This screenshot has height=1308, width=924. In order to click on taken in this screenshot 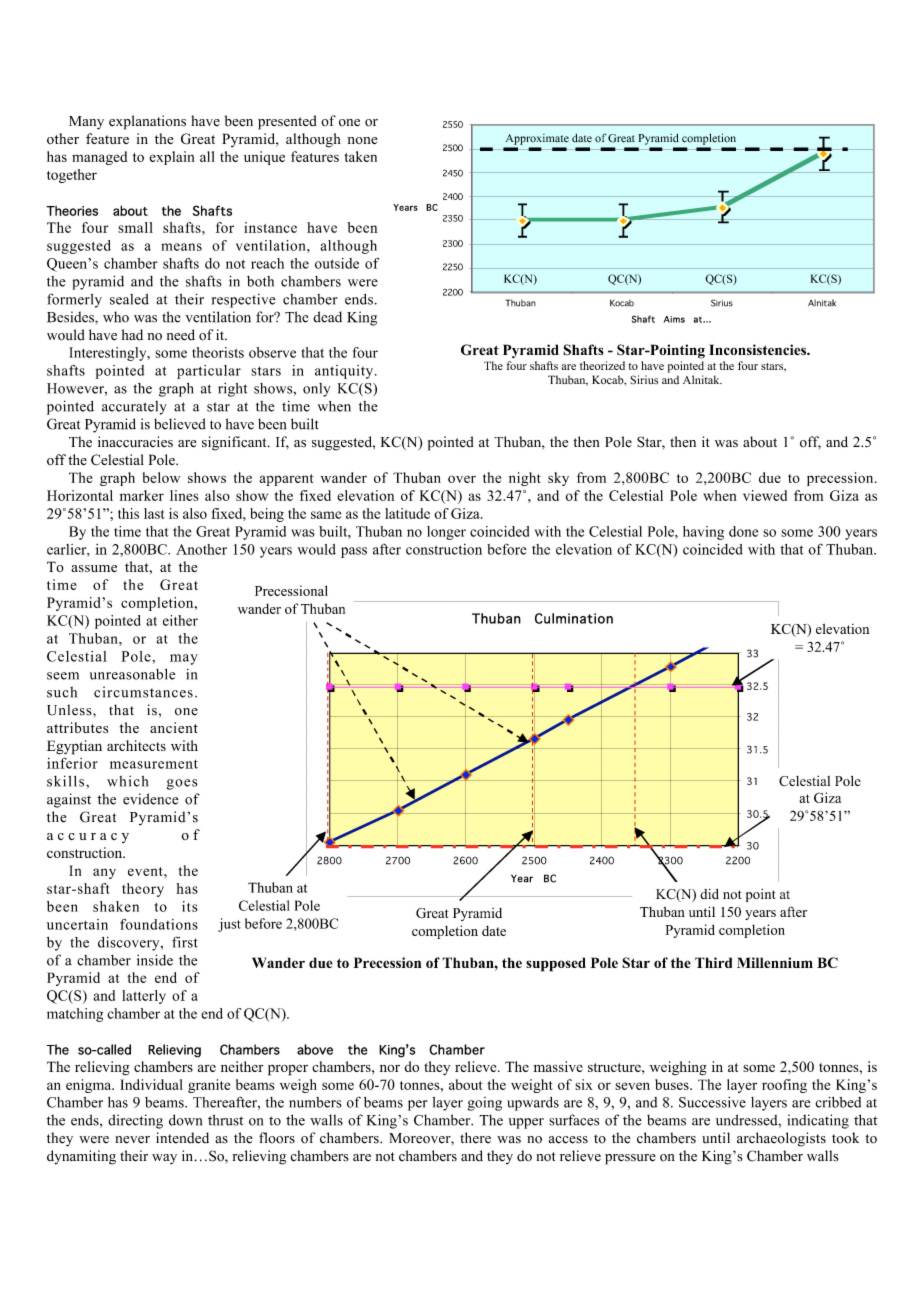, I will do `click(360, 156)`.
